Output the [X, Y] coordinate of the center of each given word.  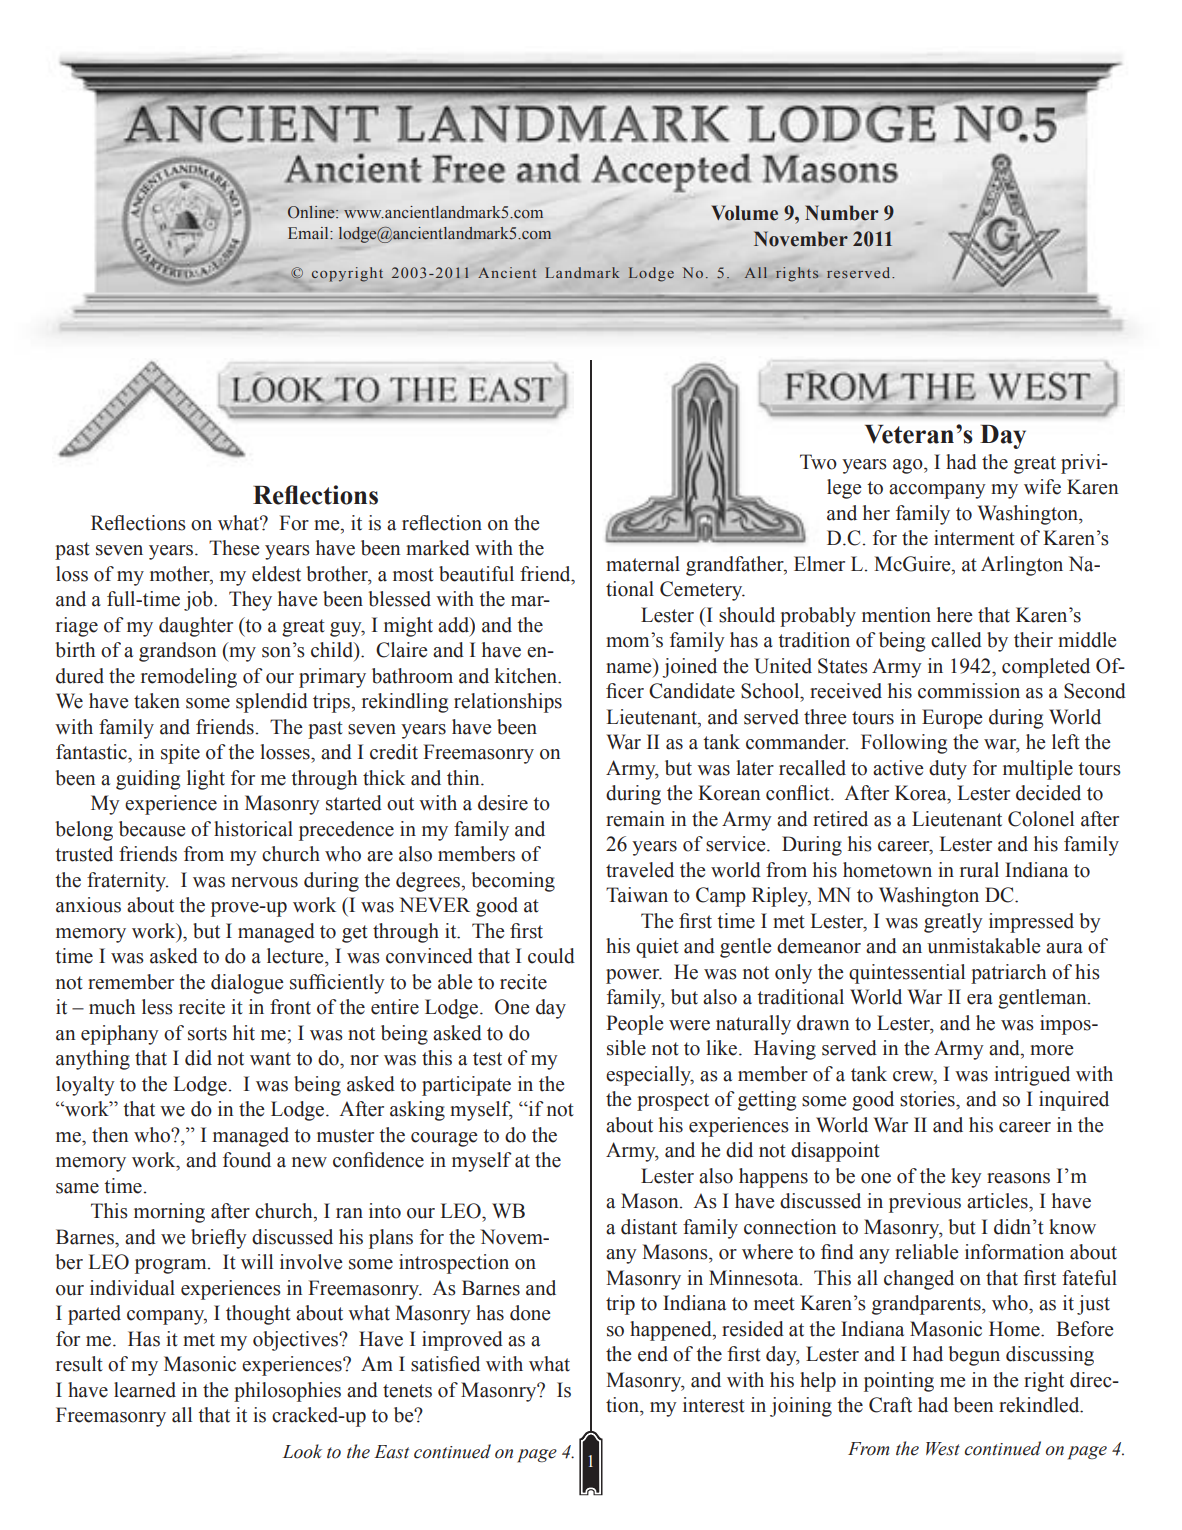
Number [842, 213]
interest [714, 1405]
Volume [745, 213]
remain [635, 819]
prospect [673, 1102]
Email [309, 233]
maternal [643, 564]
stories [928, 1099]
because [152, 829]
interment [974, 538]
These [234, 548]
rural [979, 870]
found [247, 1160]
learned [145, 1390]
